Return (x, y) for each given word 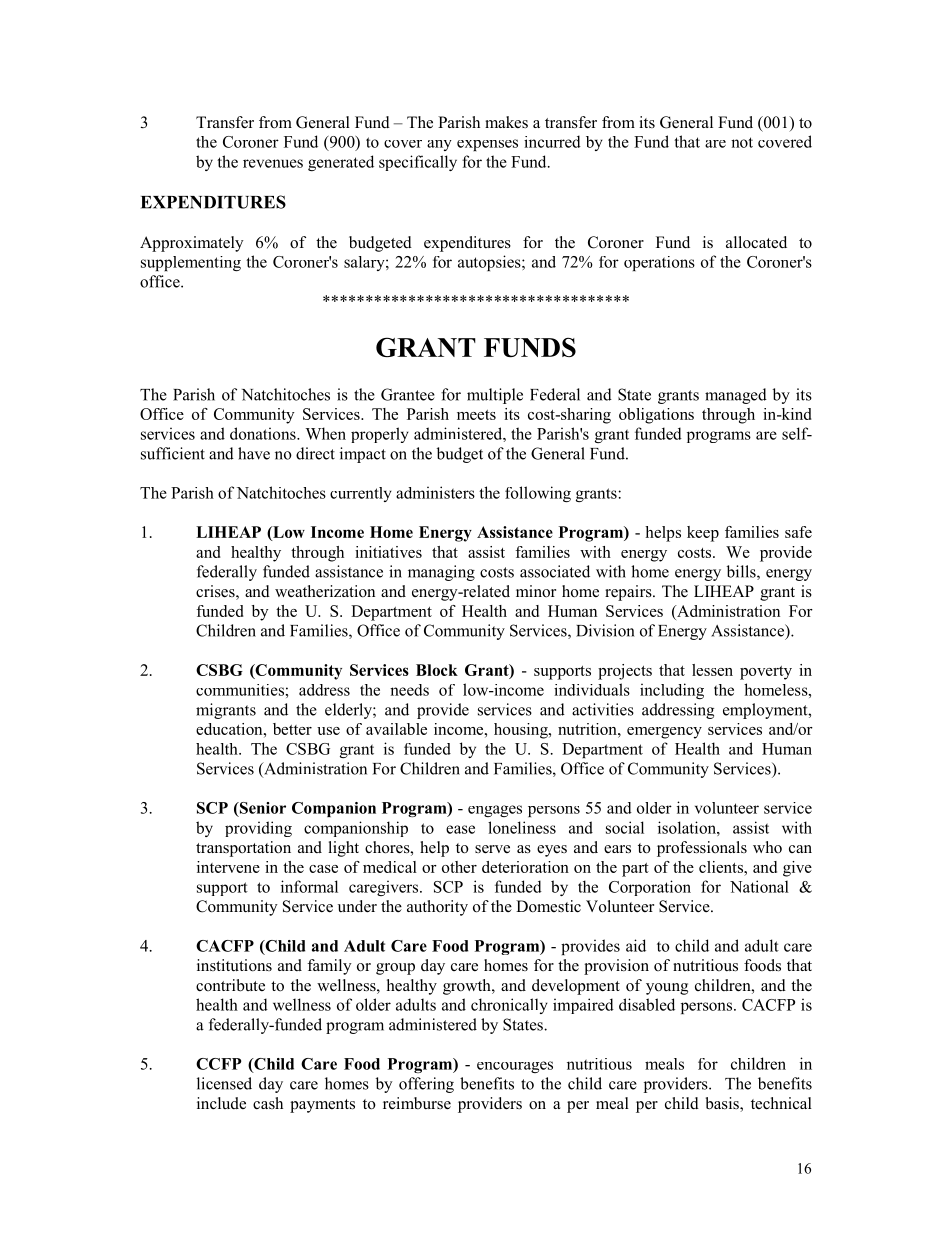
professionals (702, 849)
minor (536, 591)
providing (258, 829)
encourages (515, 1067)
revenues (273, 163)
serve (492, 849)
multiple (495, 396)
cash (268, 1103)
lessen (712, 670)
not (742, 142)
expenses (487, 145)
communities (240, 690)
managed (736, 396)
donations (264, 433)
